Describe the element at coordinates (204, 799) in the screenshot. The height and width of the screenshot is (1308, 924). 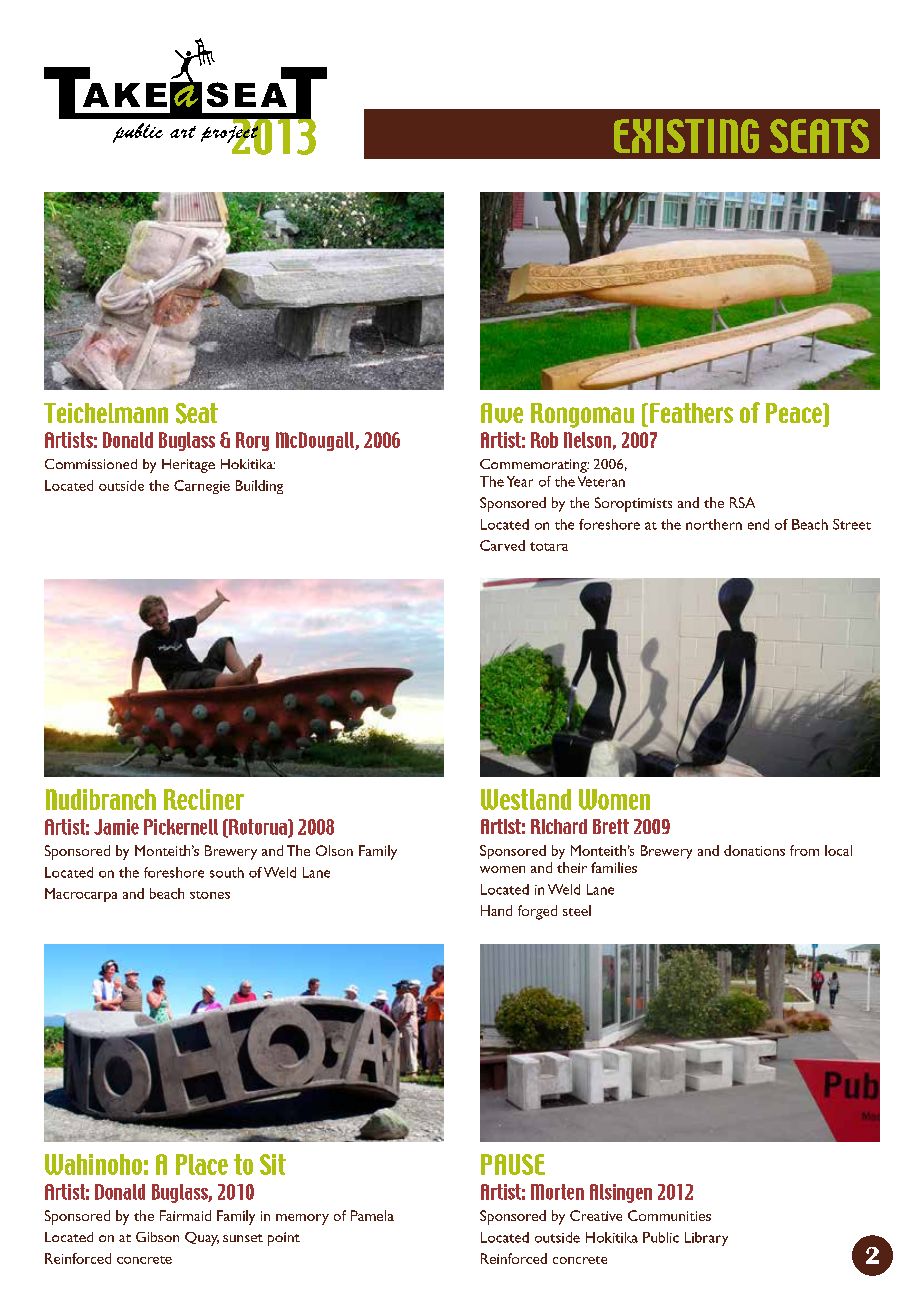
I see `Recliner` at that location.
